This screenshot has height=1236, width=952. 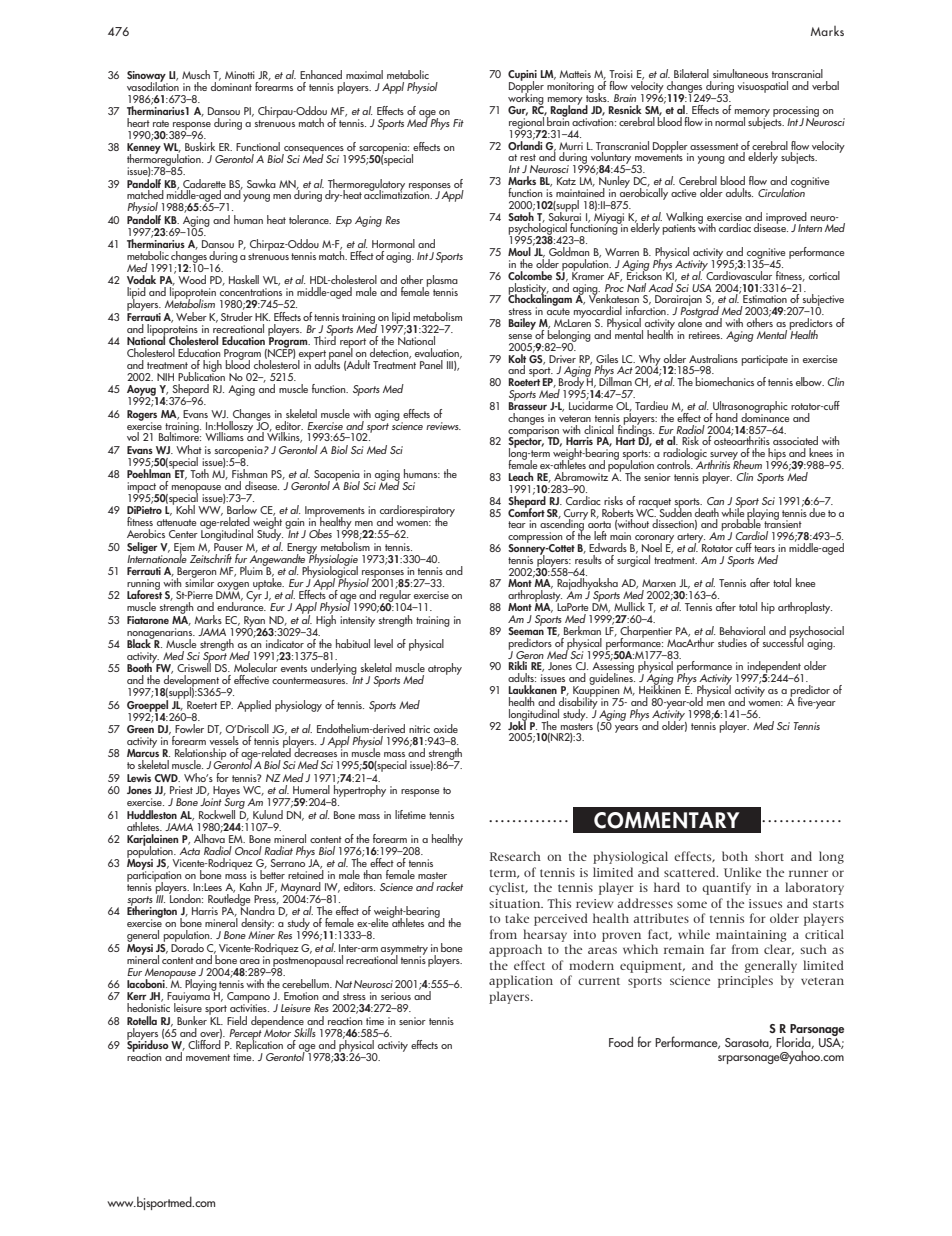 What do you see at coordinates (762, 87) in the screenshot?
I see `visuospatial` at bounding box center [762, 87].
